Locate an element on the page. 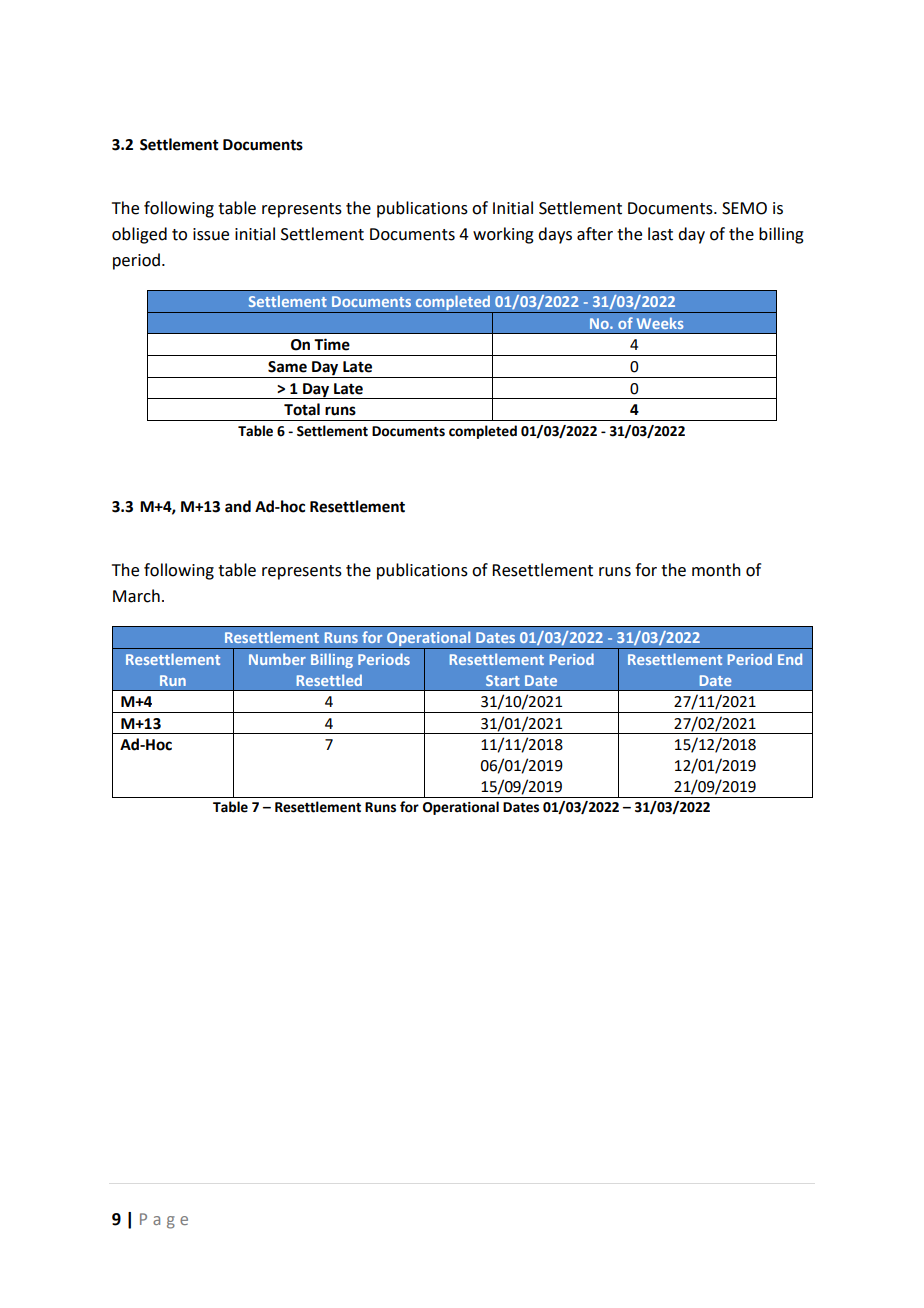 Image resolution: width=924 pixels, height=1308 pixels. Total is located at coordinates (302, 409).
